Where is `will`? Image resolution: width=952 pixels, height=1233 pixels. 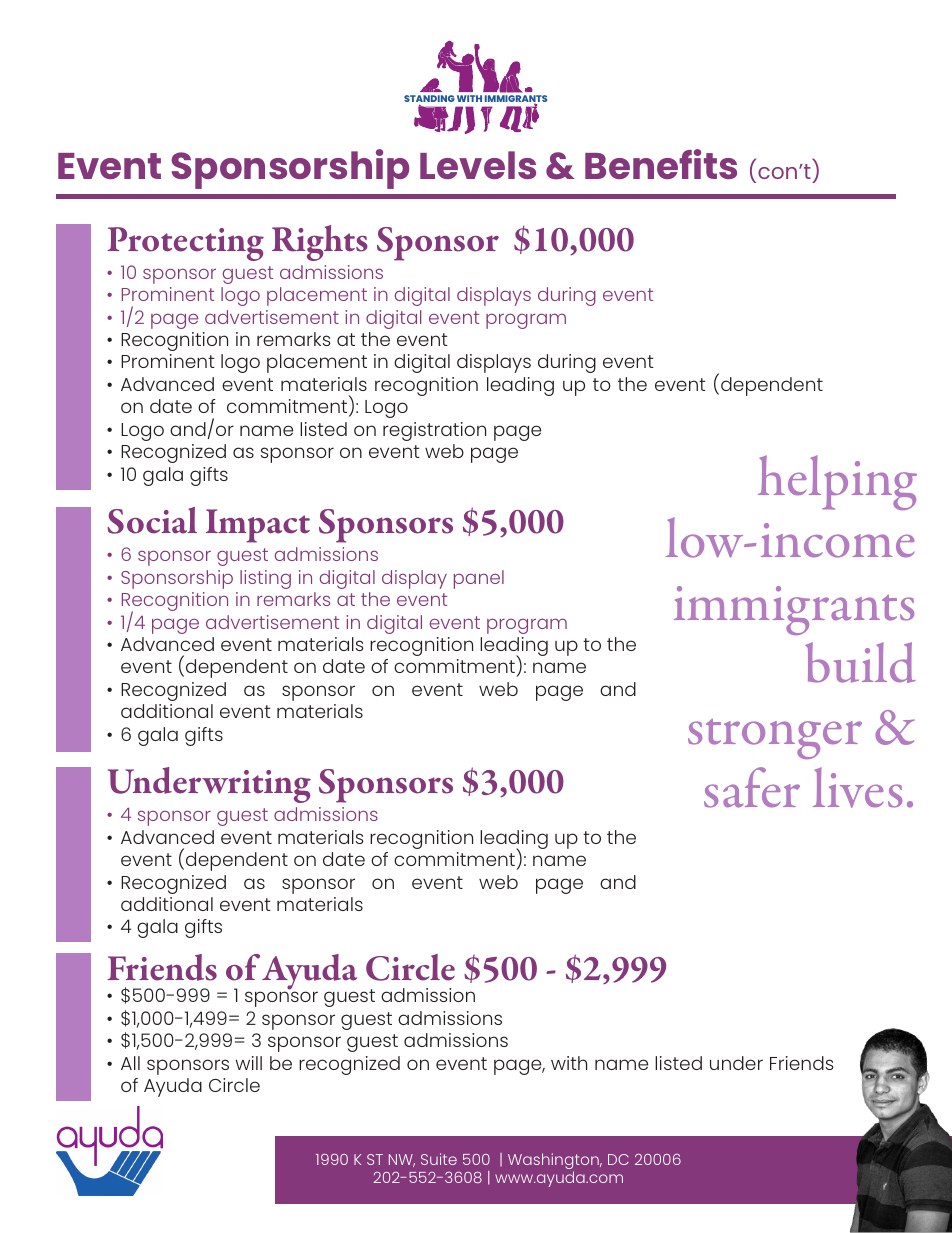 will is located at coordinates (248, 1063).
